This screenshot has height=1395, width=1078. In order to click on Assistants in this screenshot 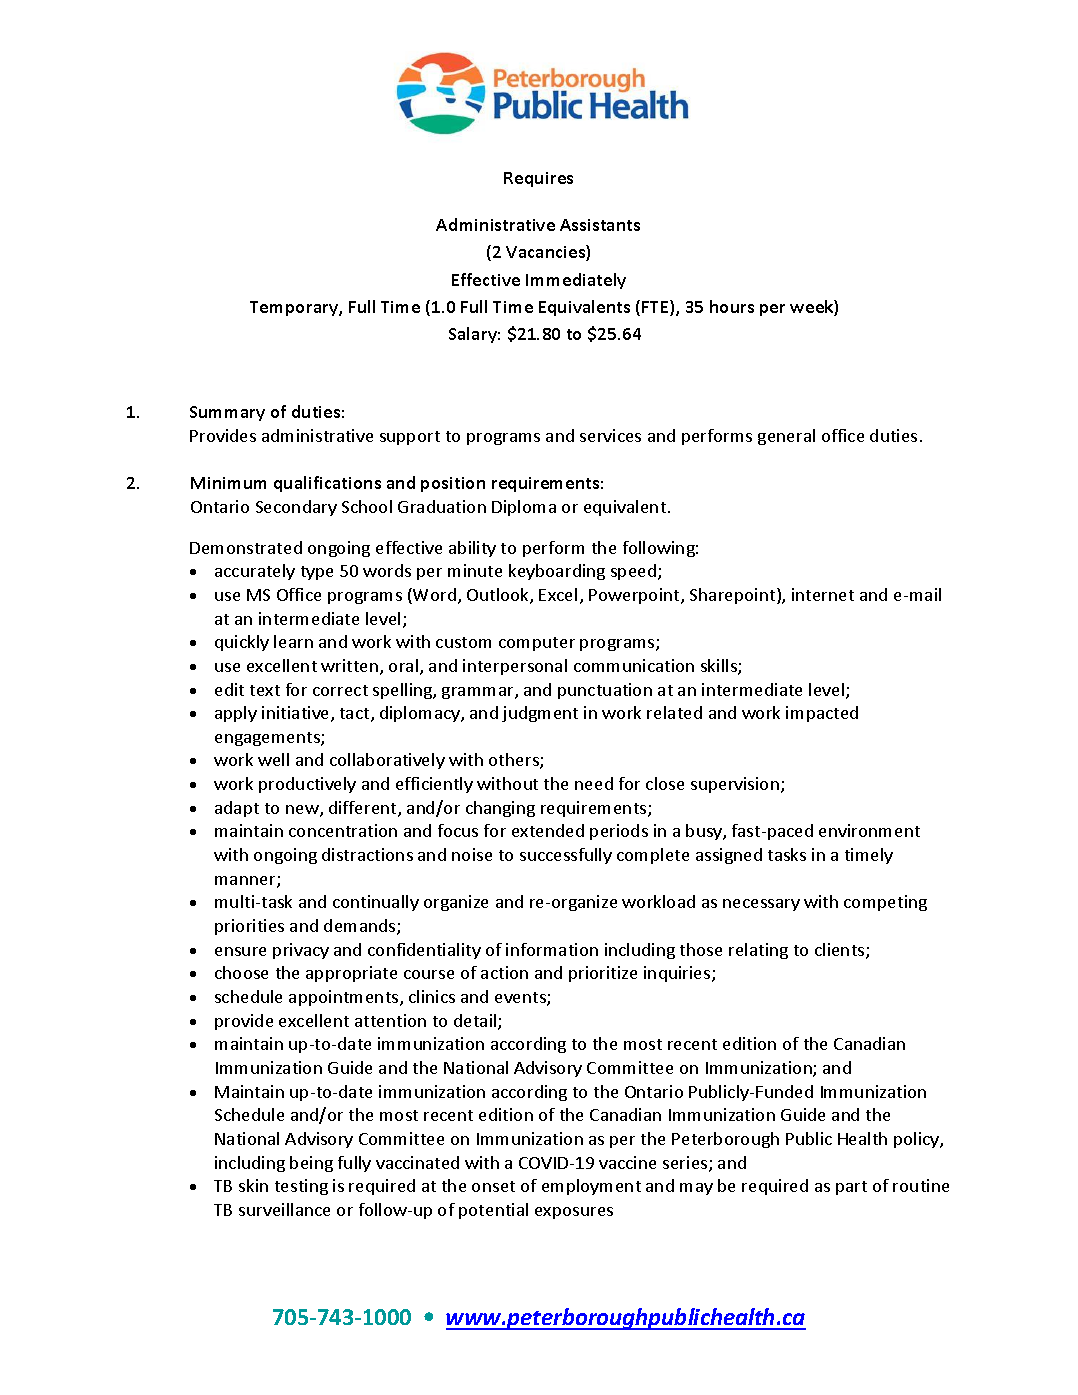, I will do `click(600, 225)`.
